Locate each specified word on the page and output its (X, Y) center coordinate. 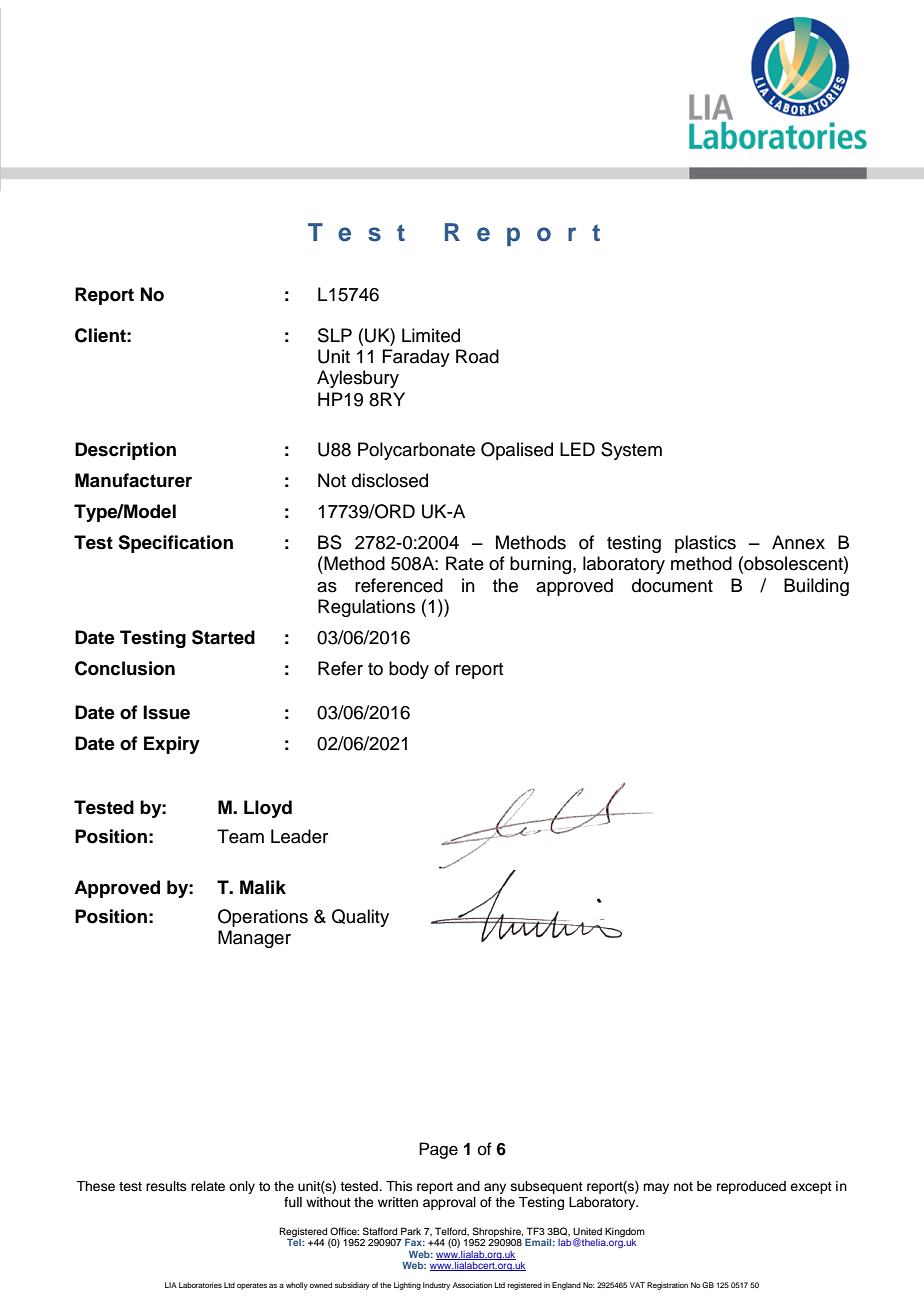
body (409, 670)
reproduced (751, 1187)
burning (542, 565)
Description (125, 451)
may (656, 1188)
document (672, 585)
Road (477, 356)
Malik (263, 887)
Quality (360, 918)
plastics (705, 544)
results (166, 1186)
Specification (175, 544)
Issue (166, 712)
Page (438, 1150)
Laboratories (200, 1285)
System (631, 451)
